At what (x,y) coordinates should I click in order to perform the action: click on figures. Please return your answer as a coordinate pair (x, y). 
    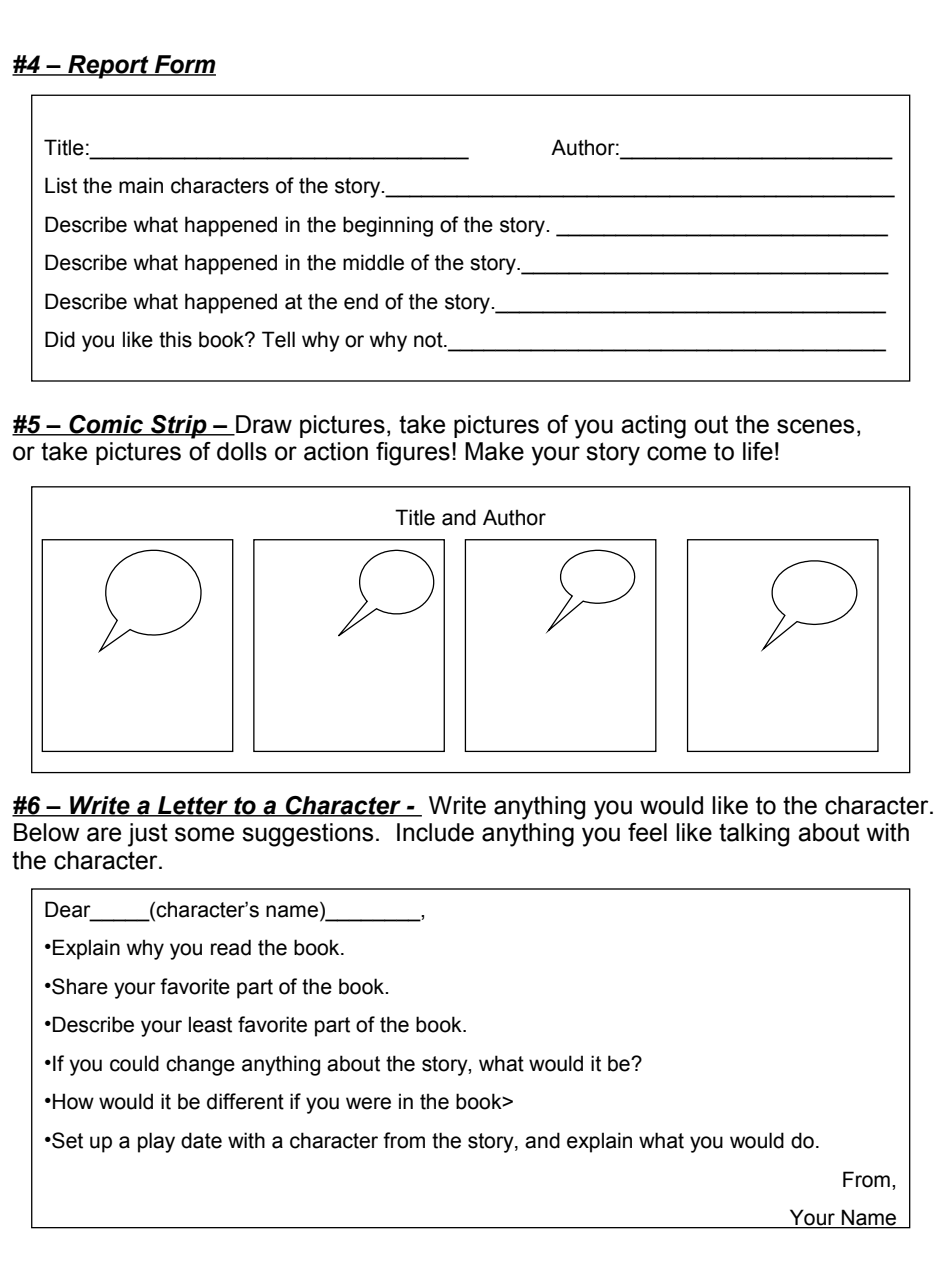
    Looking at the image, I should click on (413, 454).
